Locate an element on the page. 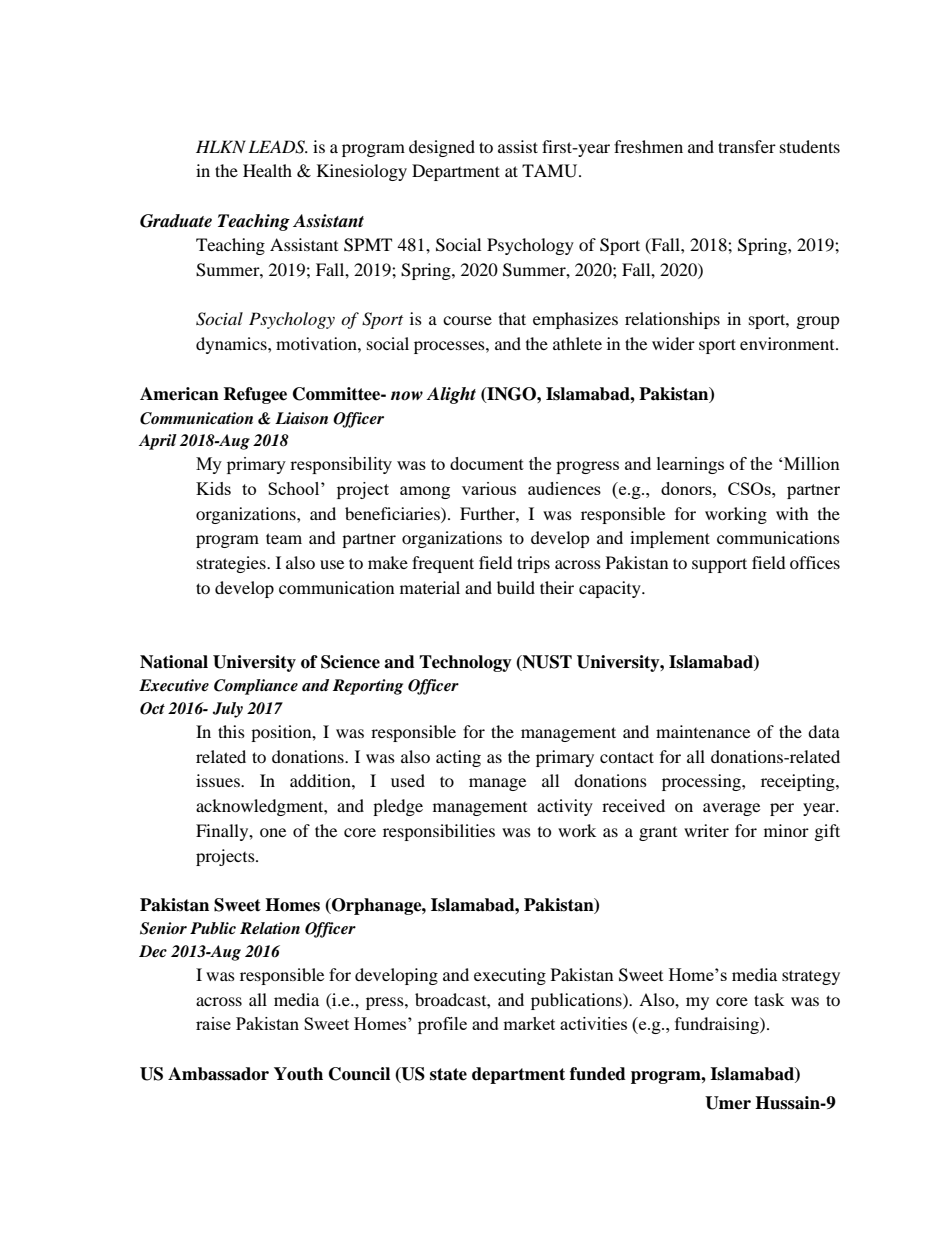 Image resolution: width=952 pixels, height=1233 pixels. strategies is located at coordinates (232, 564).
